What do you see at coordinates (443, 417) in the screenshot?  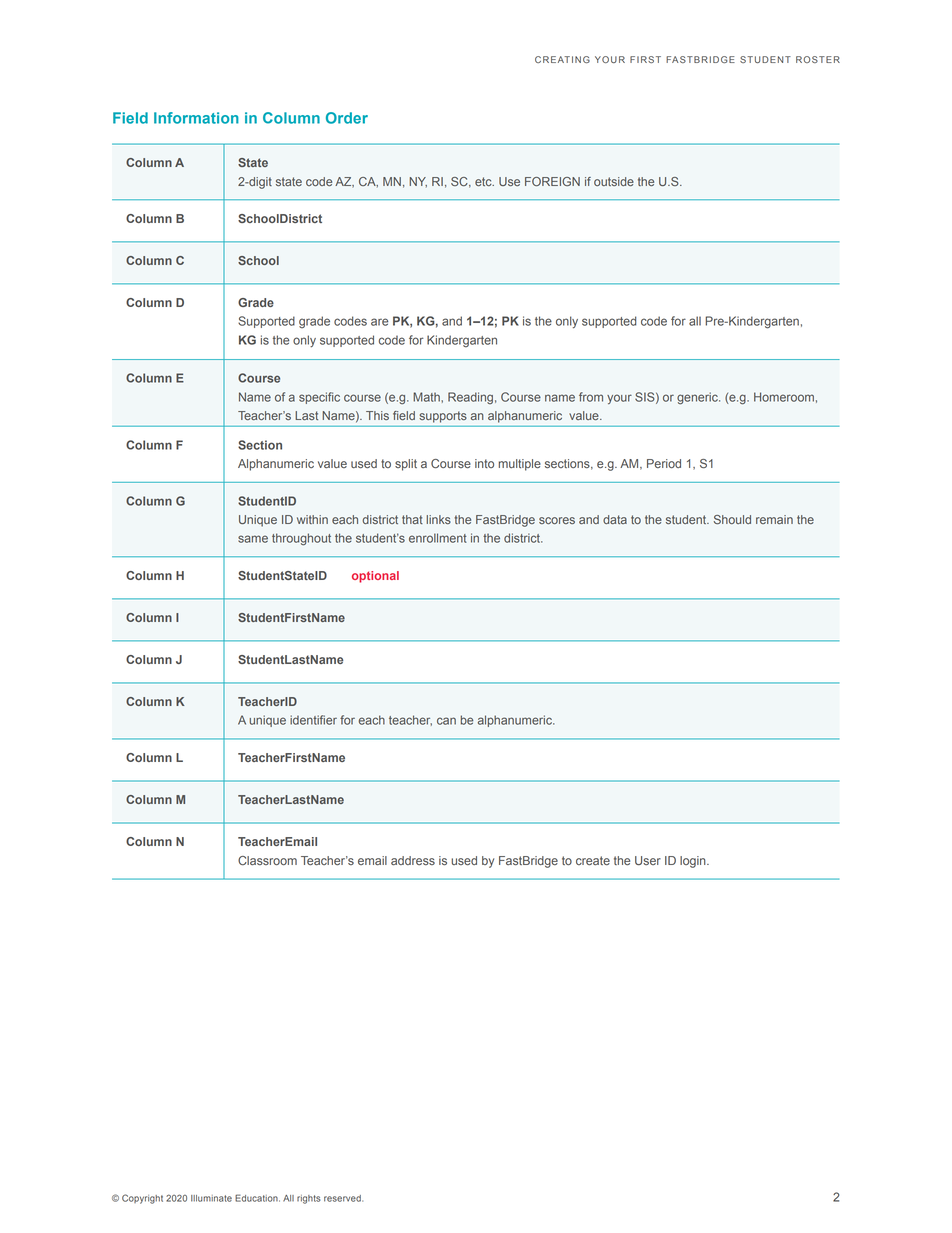 I see `supports` at bounding box center [443, 417].
